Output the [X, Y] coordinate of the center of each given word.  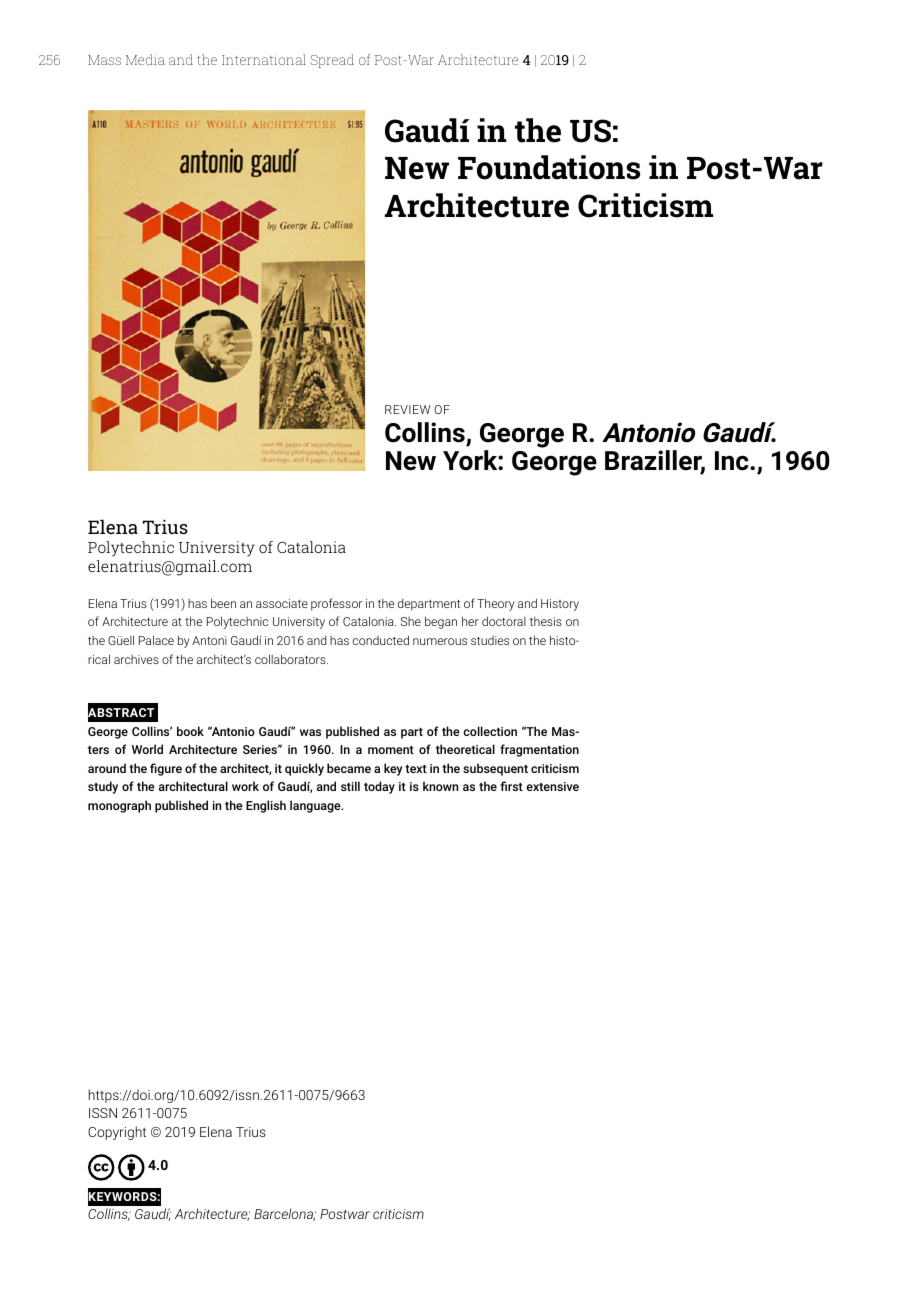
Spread [332, 61]
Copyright [117, 1133]
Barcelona [285, 1214]
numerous [440, 641]
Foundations [549, 167]
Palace [156, 640]
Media [145, 59]
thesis [545, 621]
